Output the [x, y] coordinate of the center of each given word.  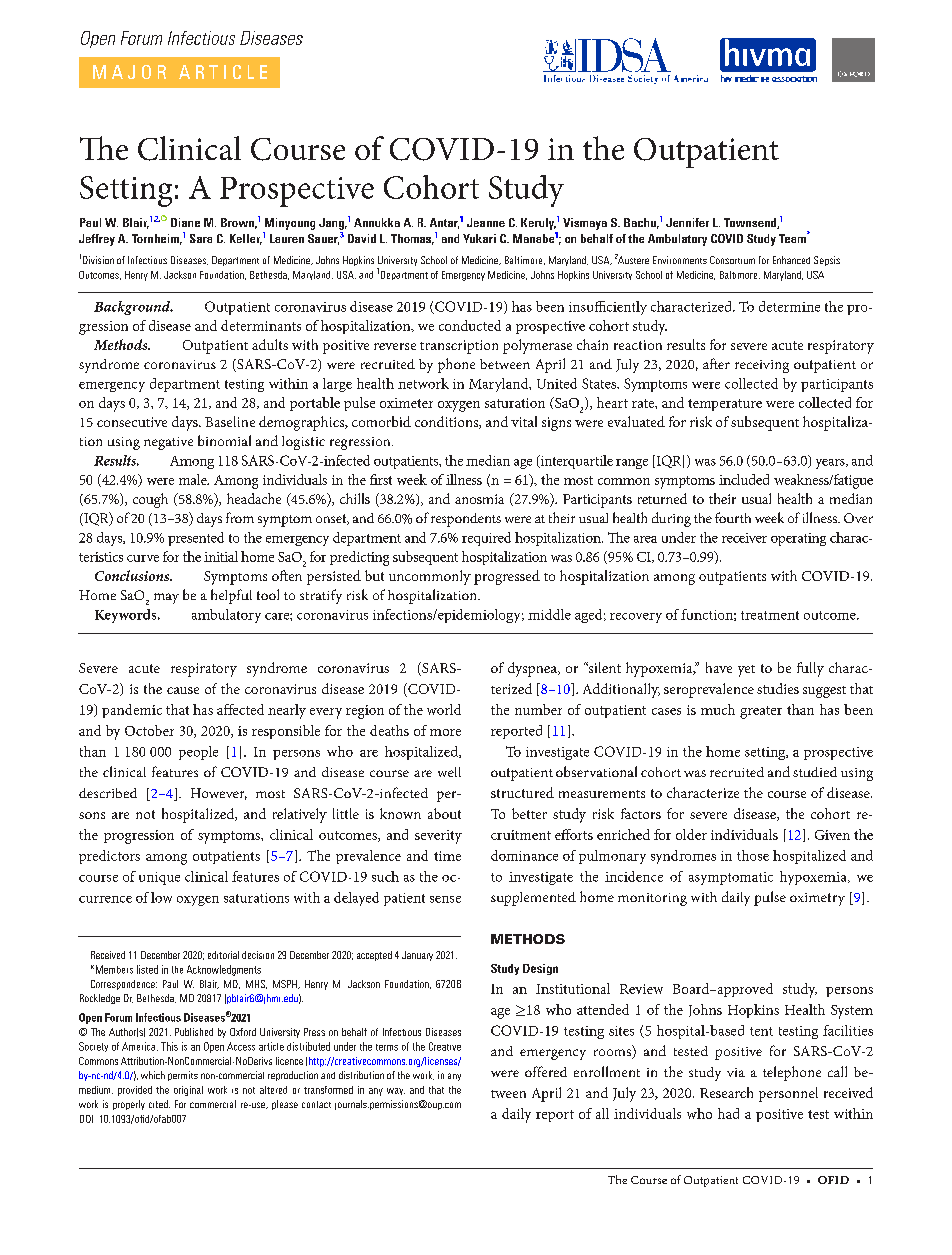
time [447, 856]
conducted [470, 325]
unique [159, 878]
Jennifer [687, 222]
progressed [507, 577]
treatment [770, 615]
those [753, 855]
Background [133, 308]
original [188, 1091]
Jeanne [486, 222]
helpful [231, 596]
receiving [762, 366]
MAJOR [129, 72]
